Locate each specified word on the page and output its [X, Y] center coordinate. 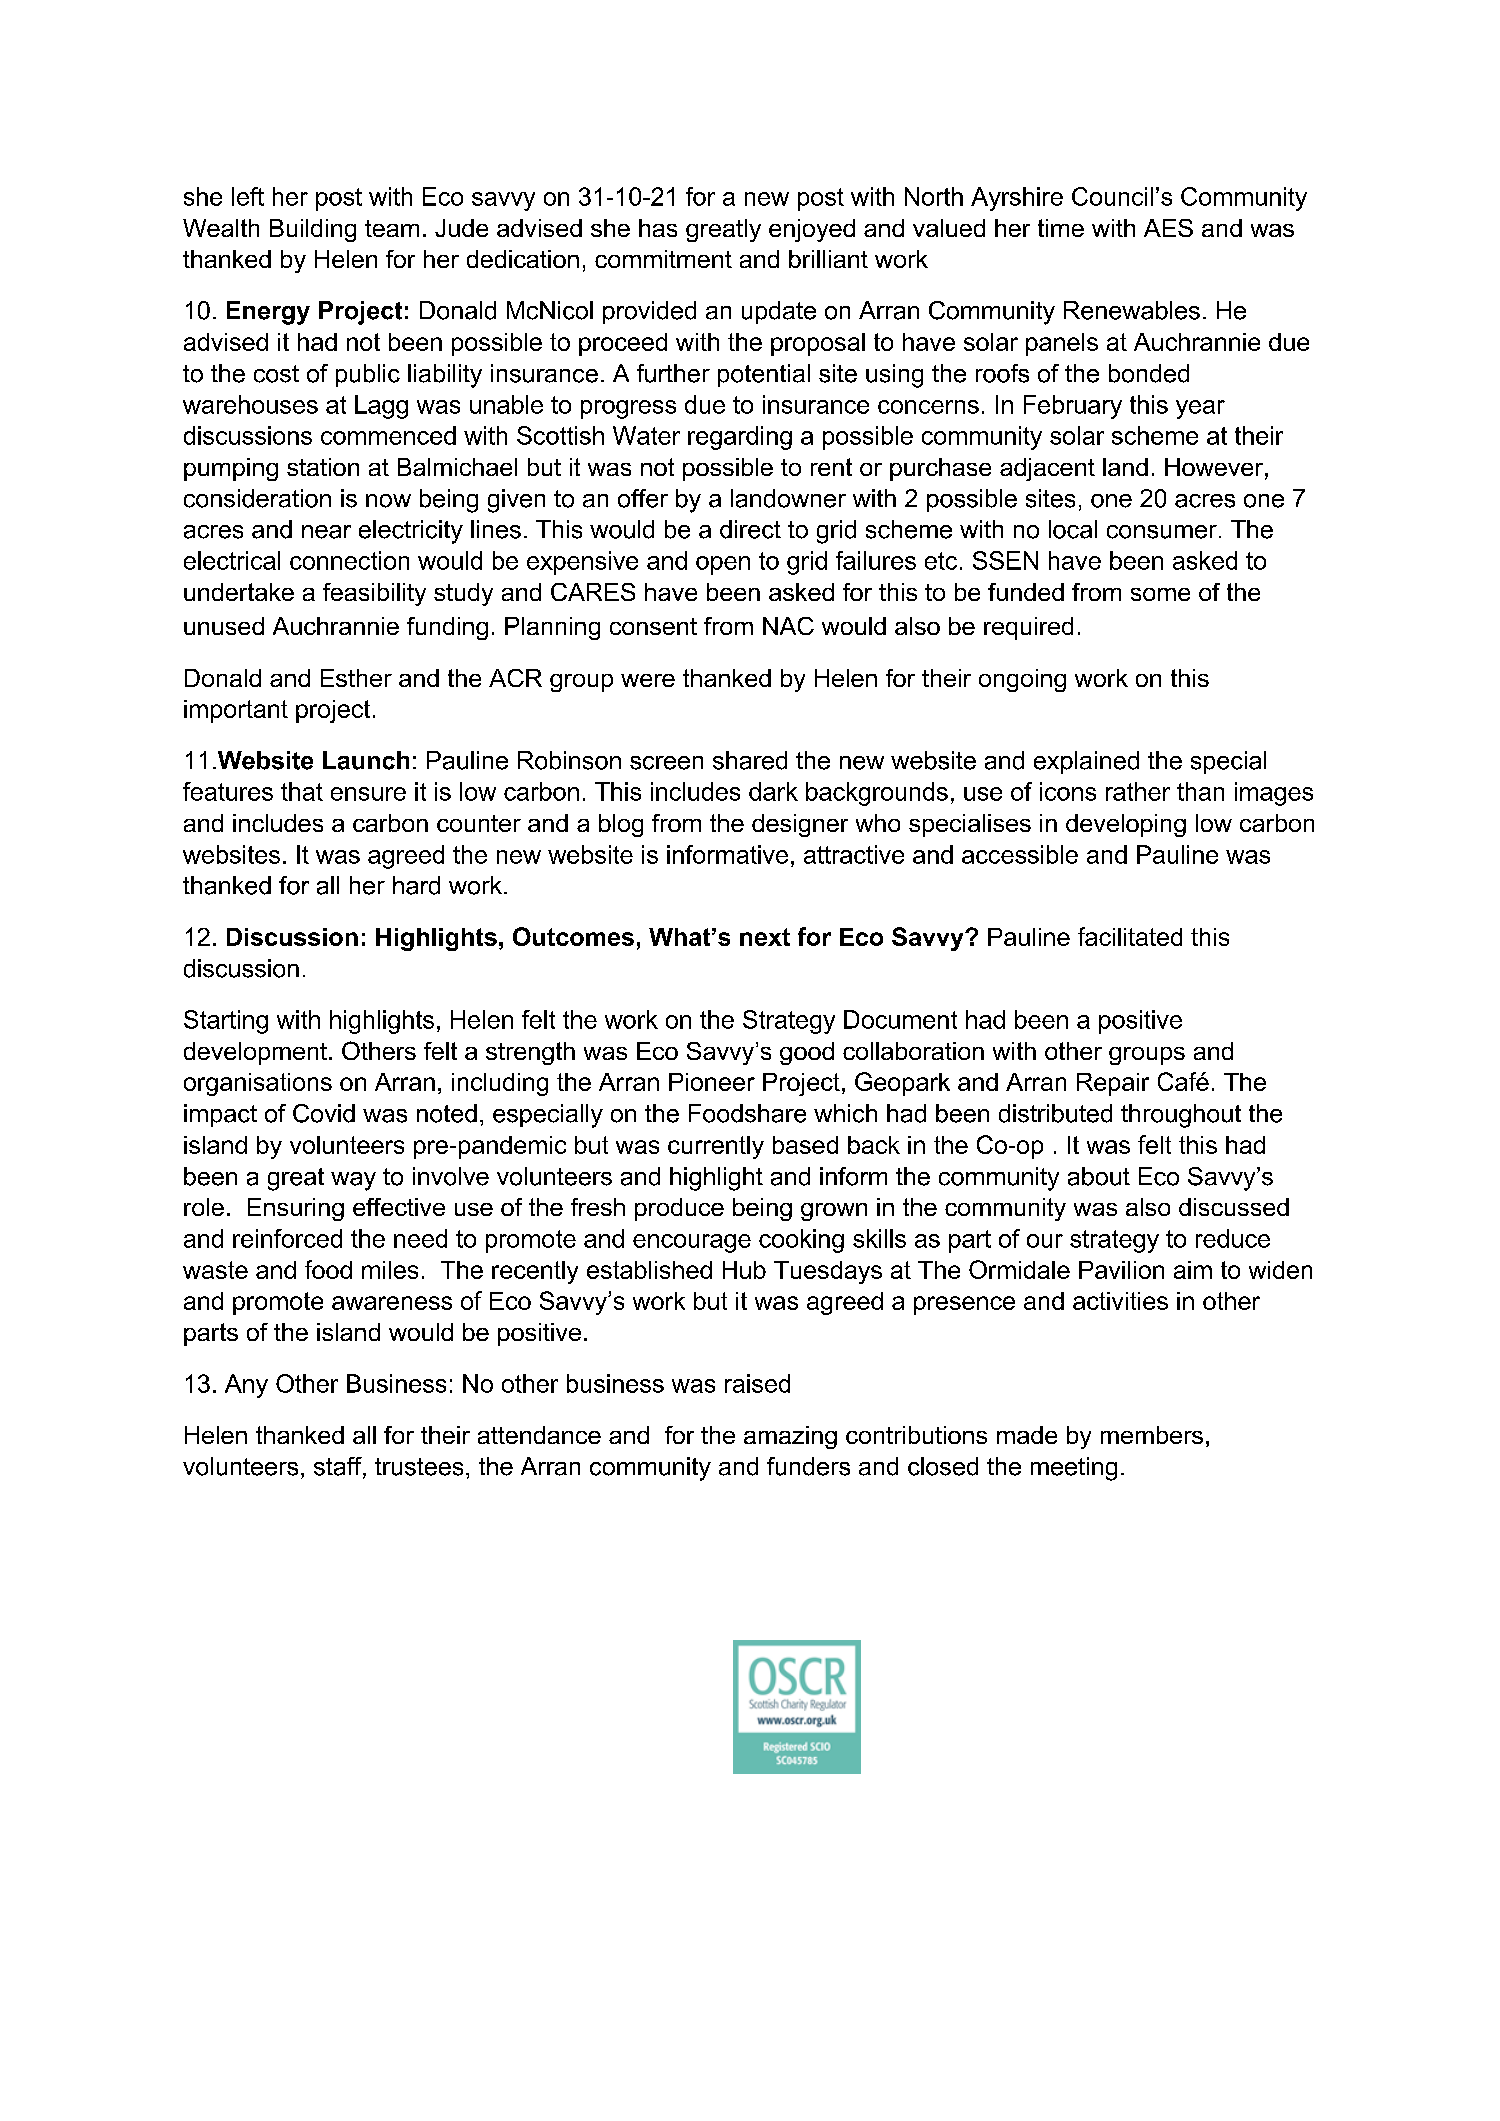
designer [800, 825]
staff [339, 1467]
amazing [790, 1437]
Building [313, 230]
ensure [368, 794]
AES [1168, 228]
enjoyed [812, 230]
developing [1126, 825]
